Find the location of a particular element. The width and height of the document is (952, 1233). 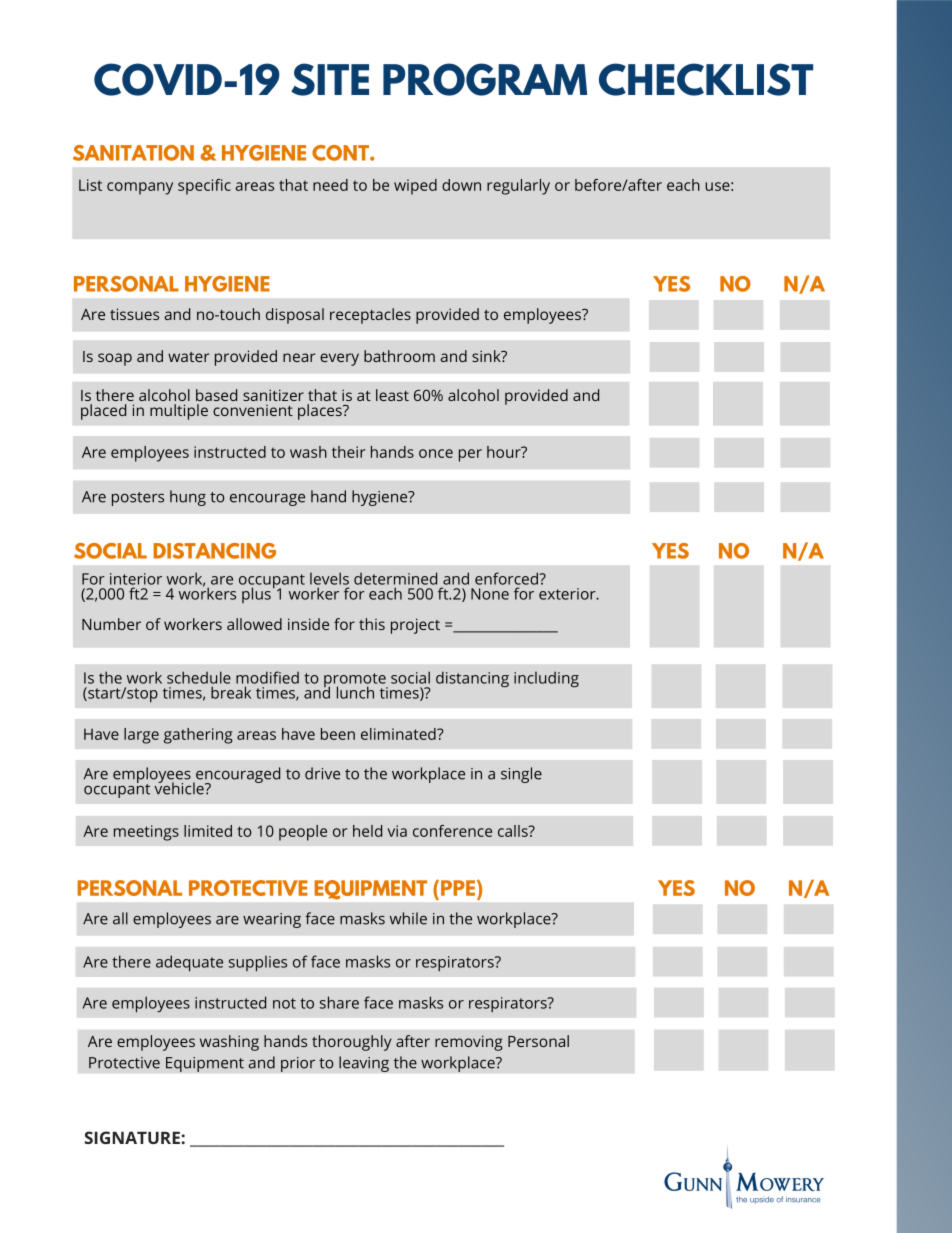

their is located at coordinates (348, 452).
